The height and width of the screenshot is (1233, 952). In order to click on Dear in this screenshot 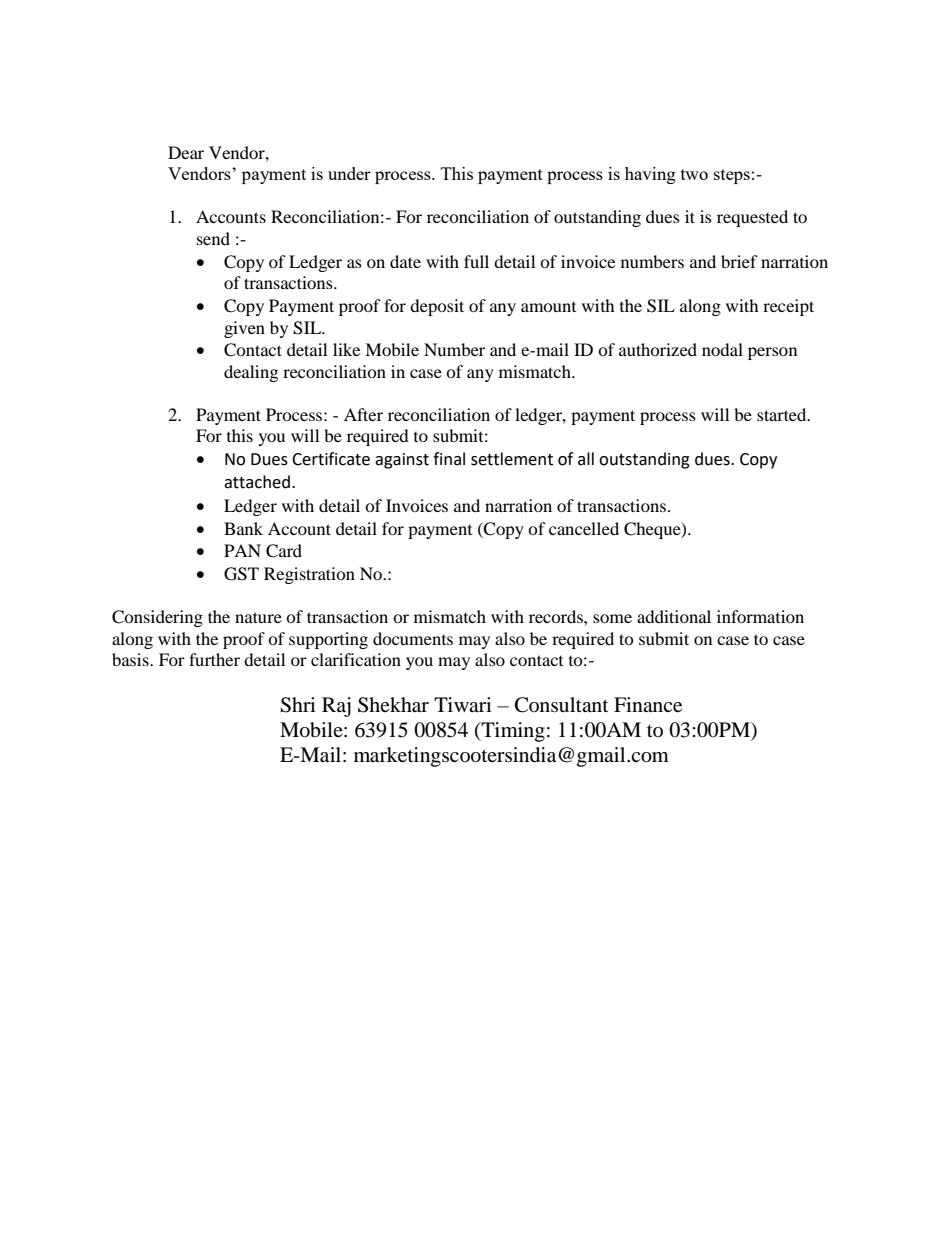, I will do `click(186, 152)`.
